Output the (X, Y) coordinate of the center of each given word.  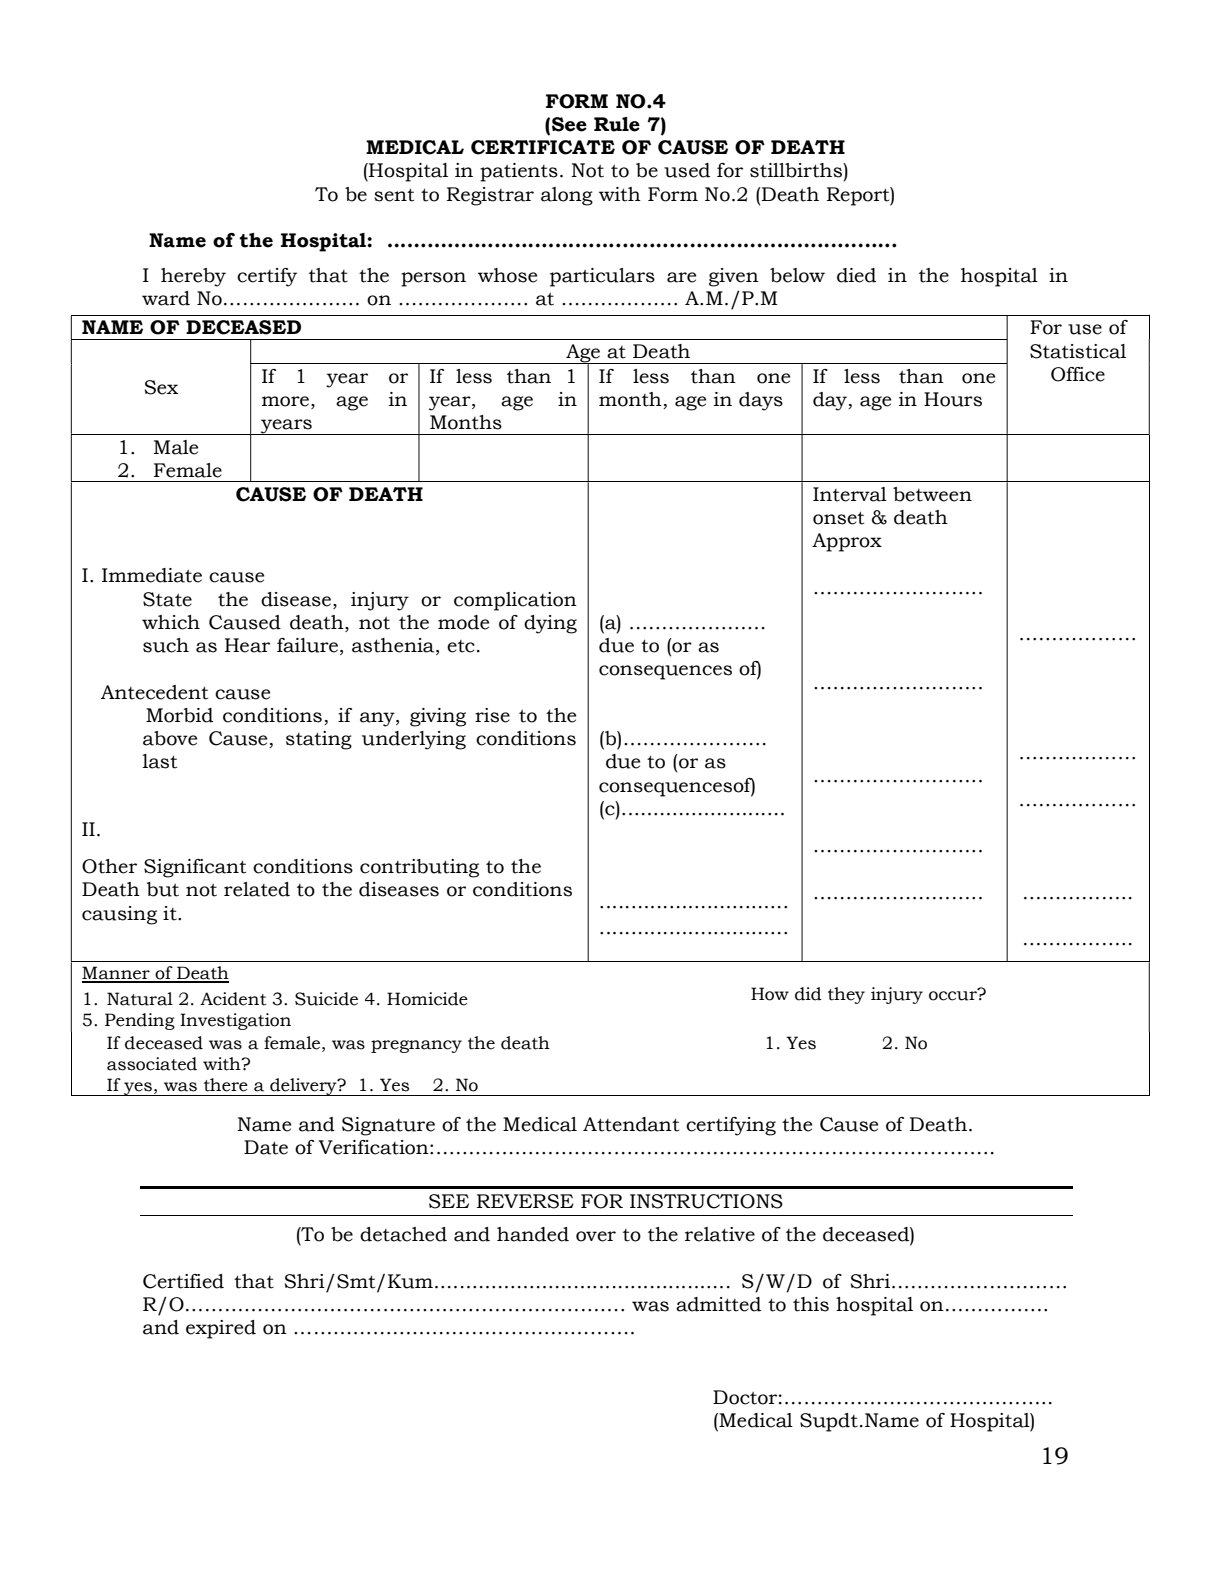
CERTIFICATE (543, 147)
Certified (183, 1281)
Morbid (179, 715)
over (596, 1236)
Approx (847, 542)
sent (394, 195)
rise (492, 715)
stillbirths (797, 170)
